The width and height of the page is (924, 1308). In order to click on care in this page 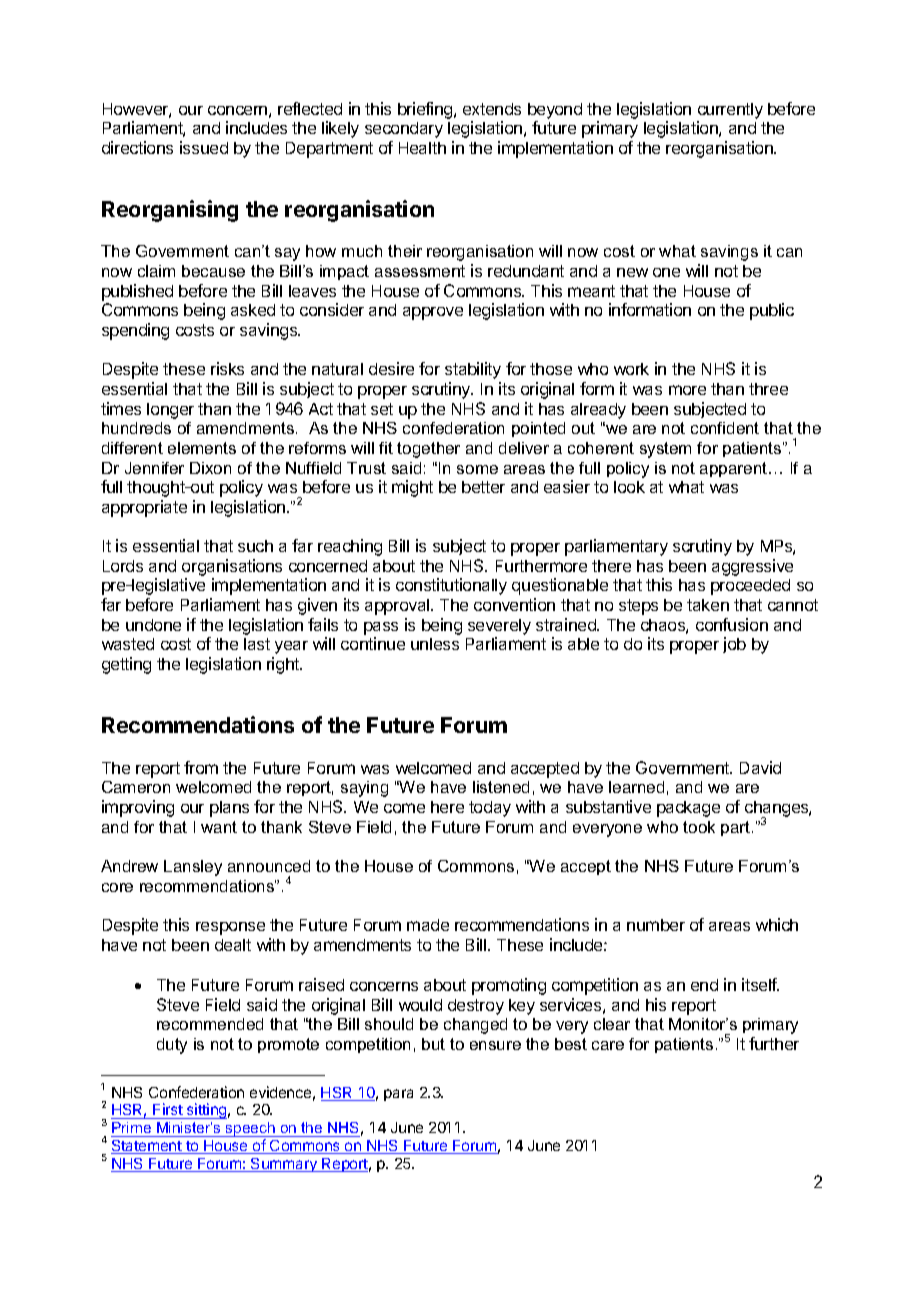, I will do `click(608, 1045)`.
